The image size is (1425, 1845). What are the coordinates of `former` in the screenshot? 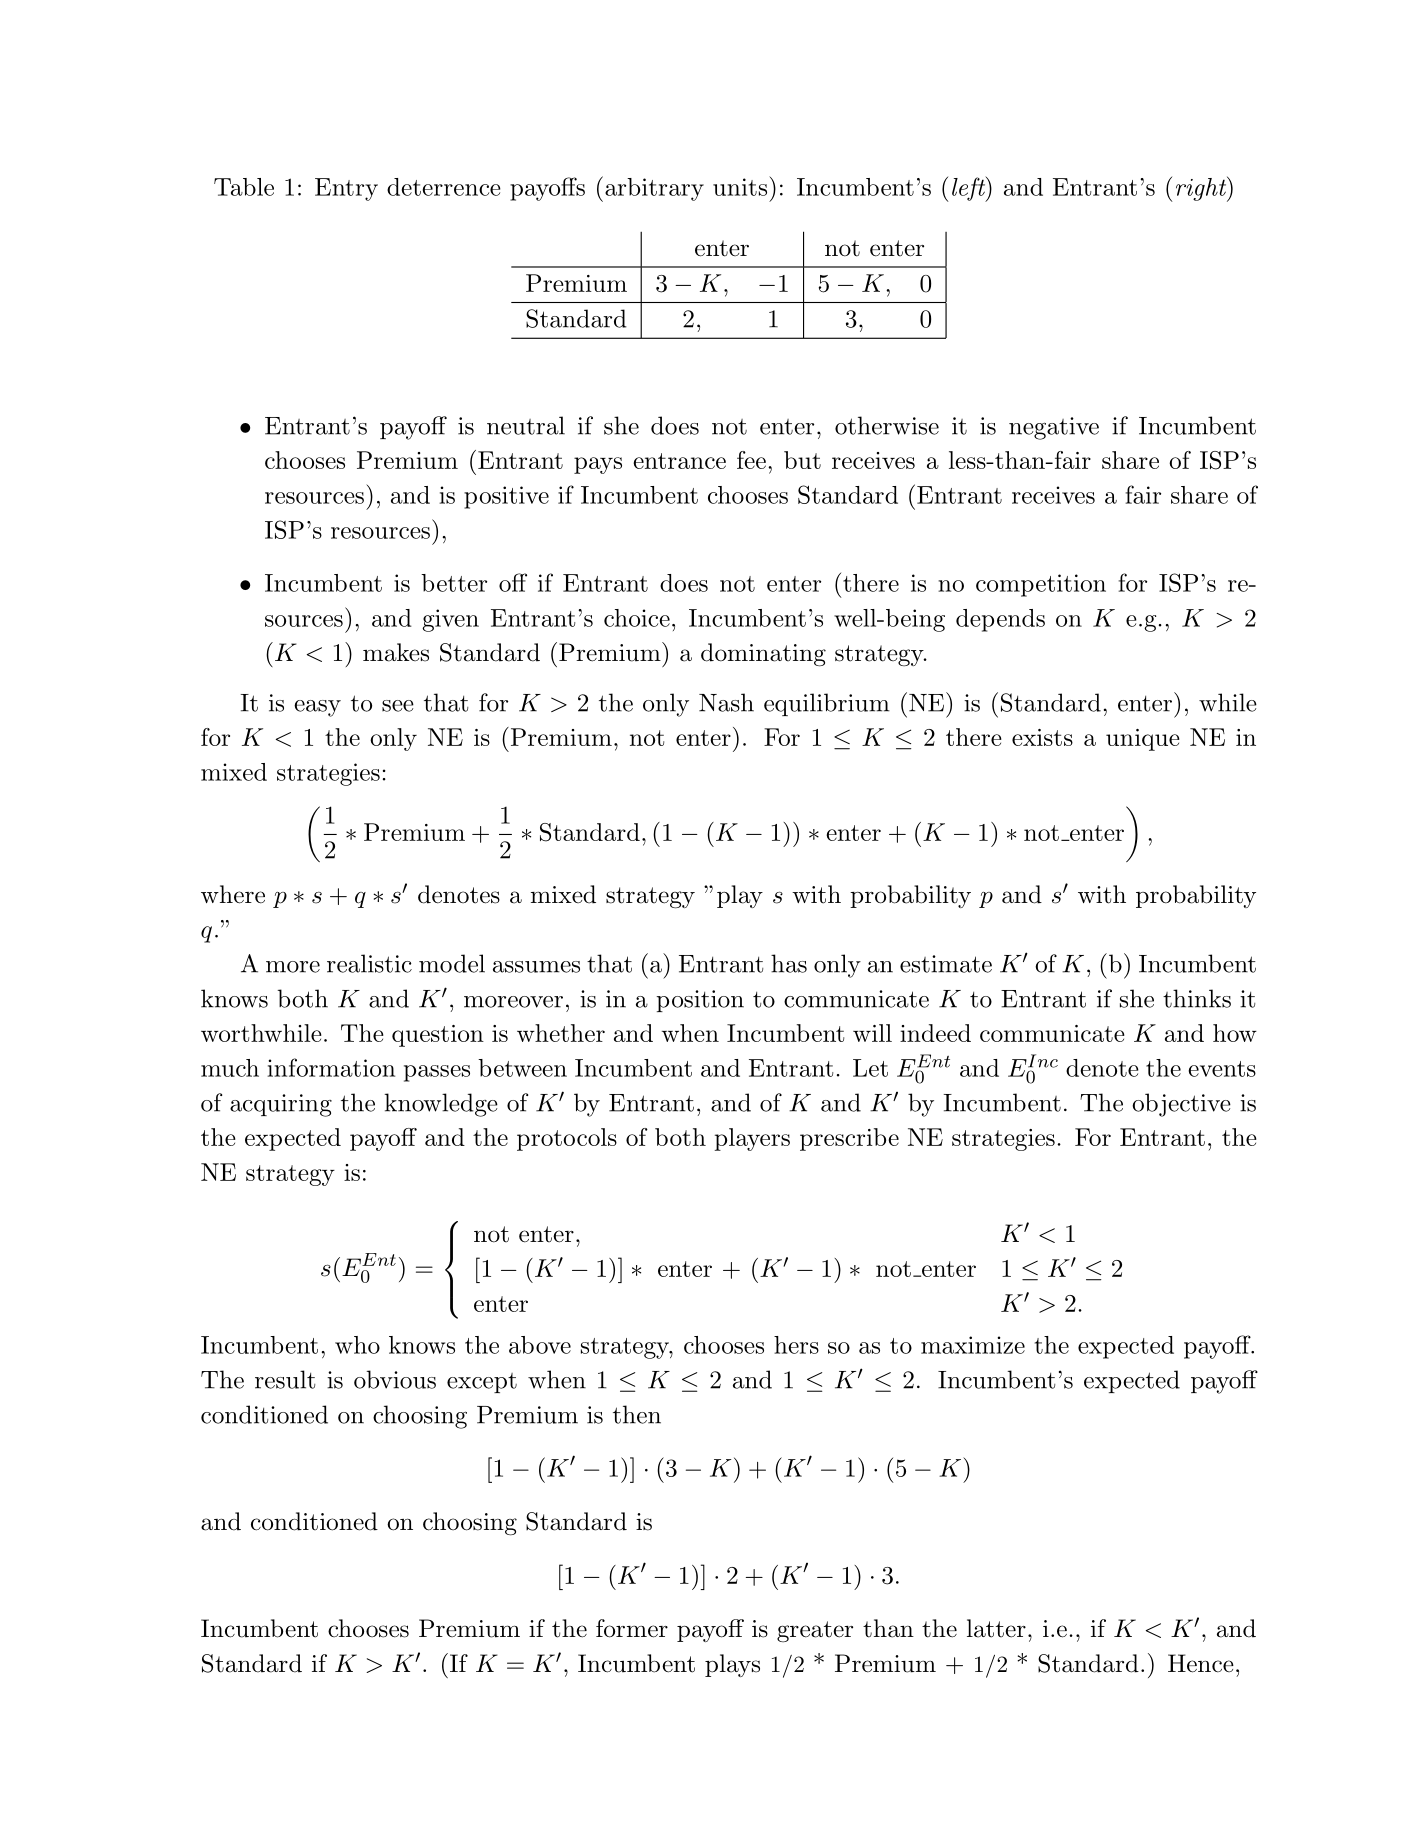 It's located at (632, 1628).
